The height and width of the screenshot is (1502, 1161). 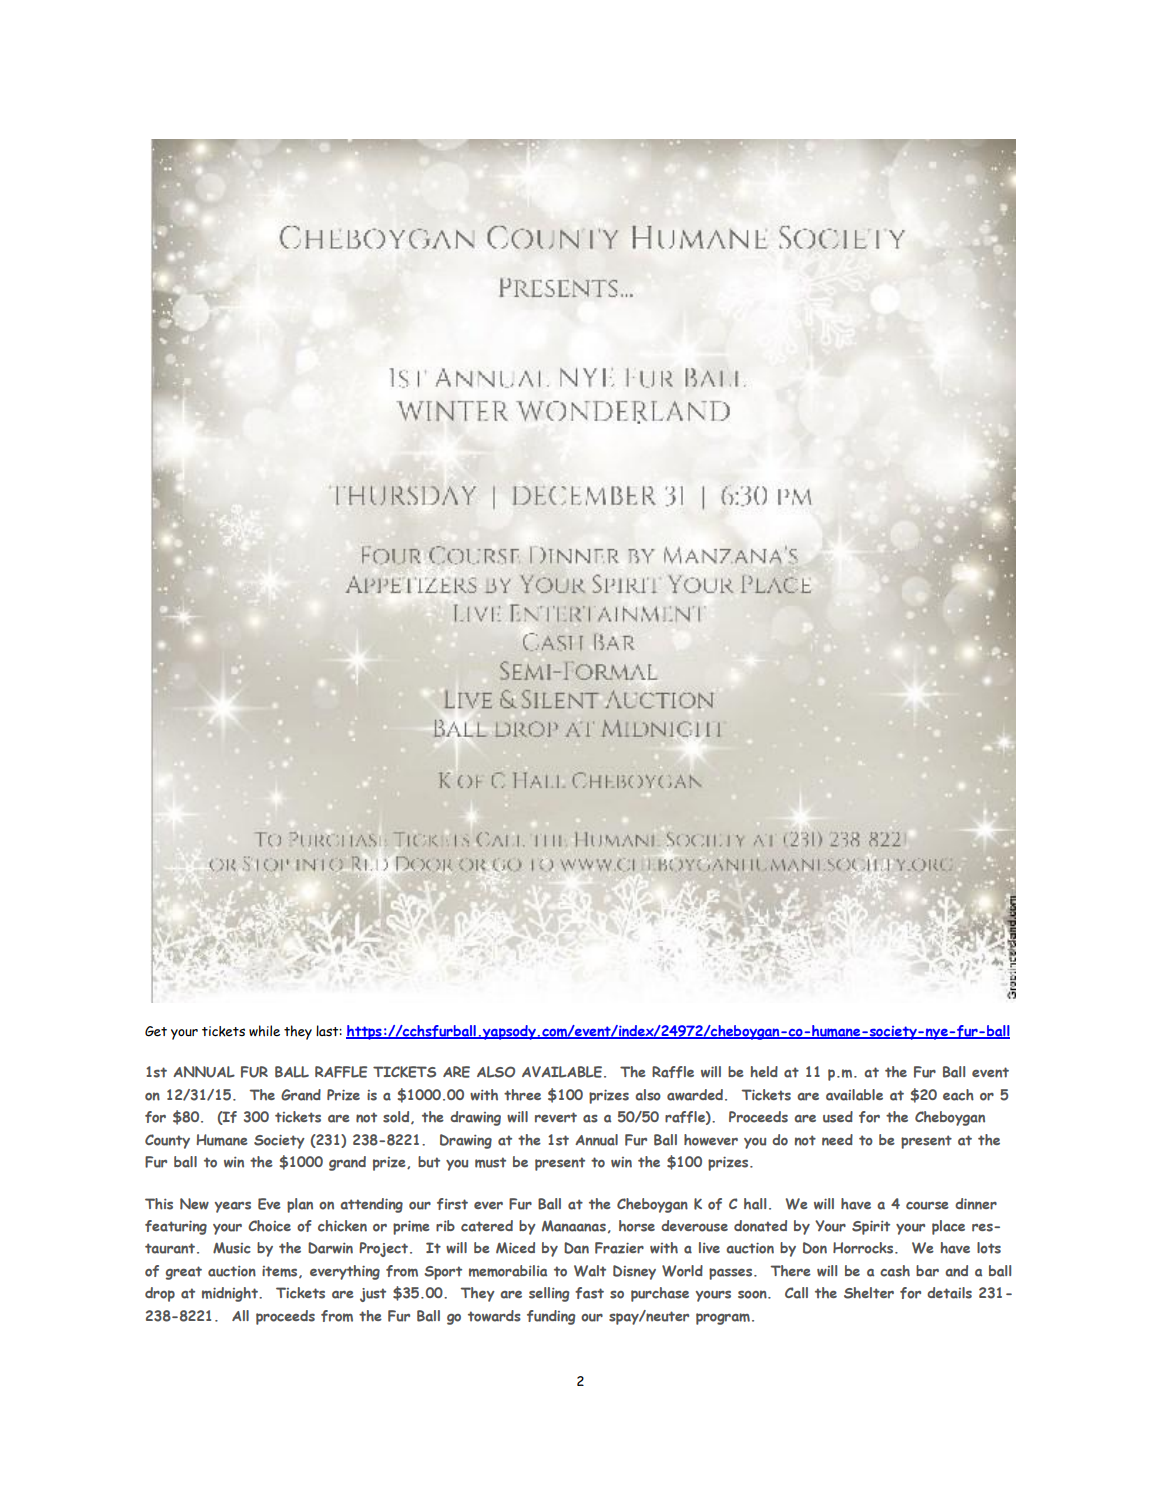 What do you see at coordinates (864, 1248) in the screenshot?
I see `Horrocks` at bounding box center [864, 1248].
